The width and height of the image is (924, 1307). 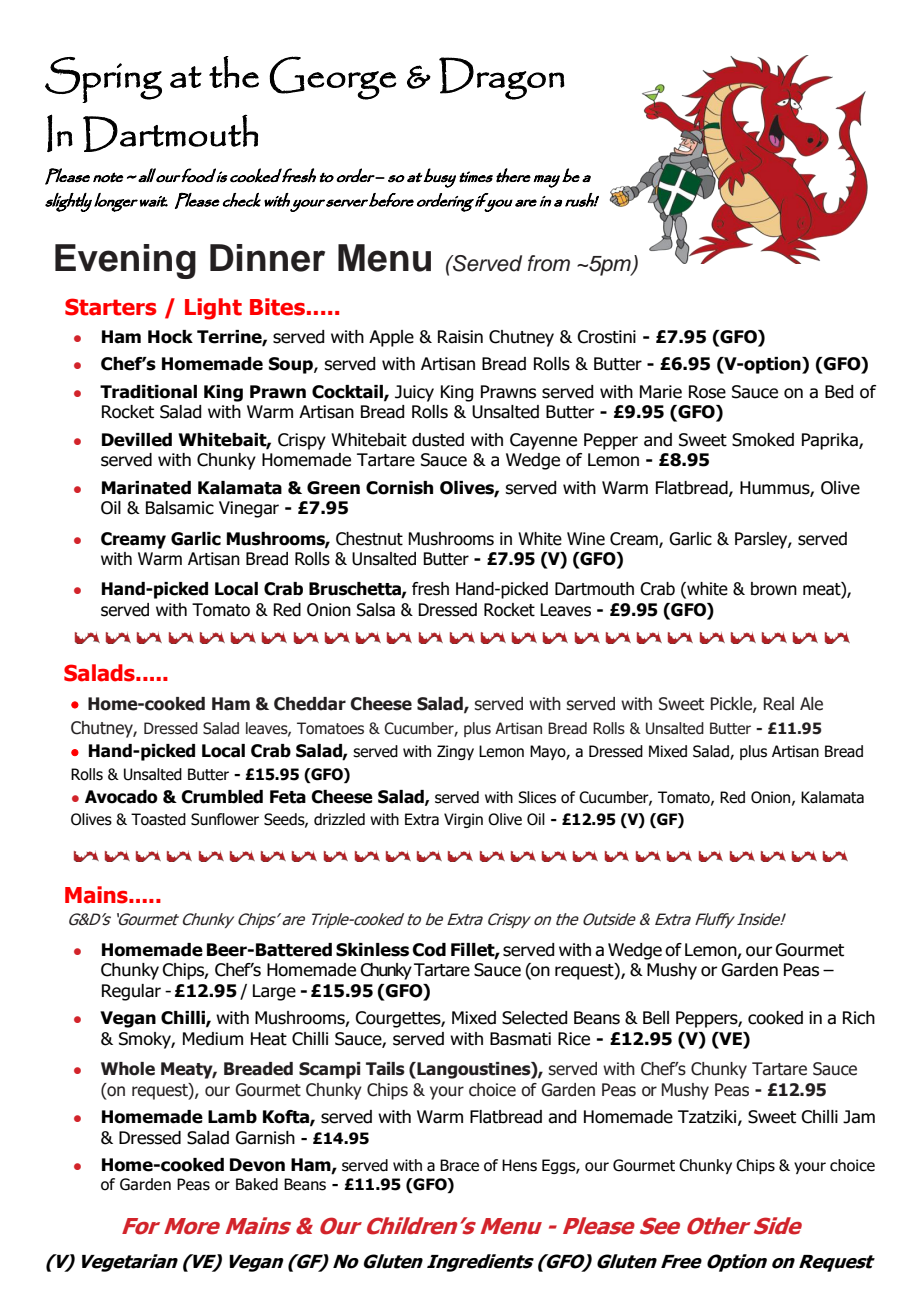 What do you see at coordinates (549, 263) in the image?
I see `from` at bounding box center [549, 263].
